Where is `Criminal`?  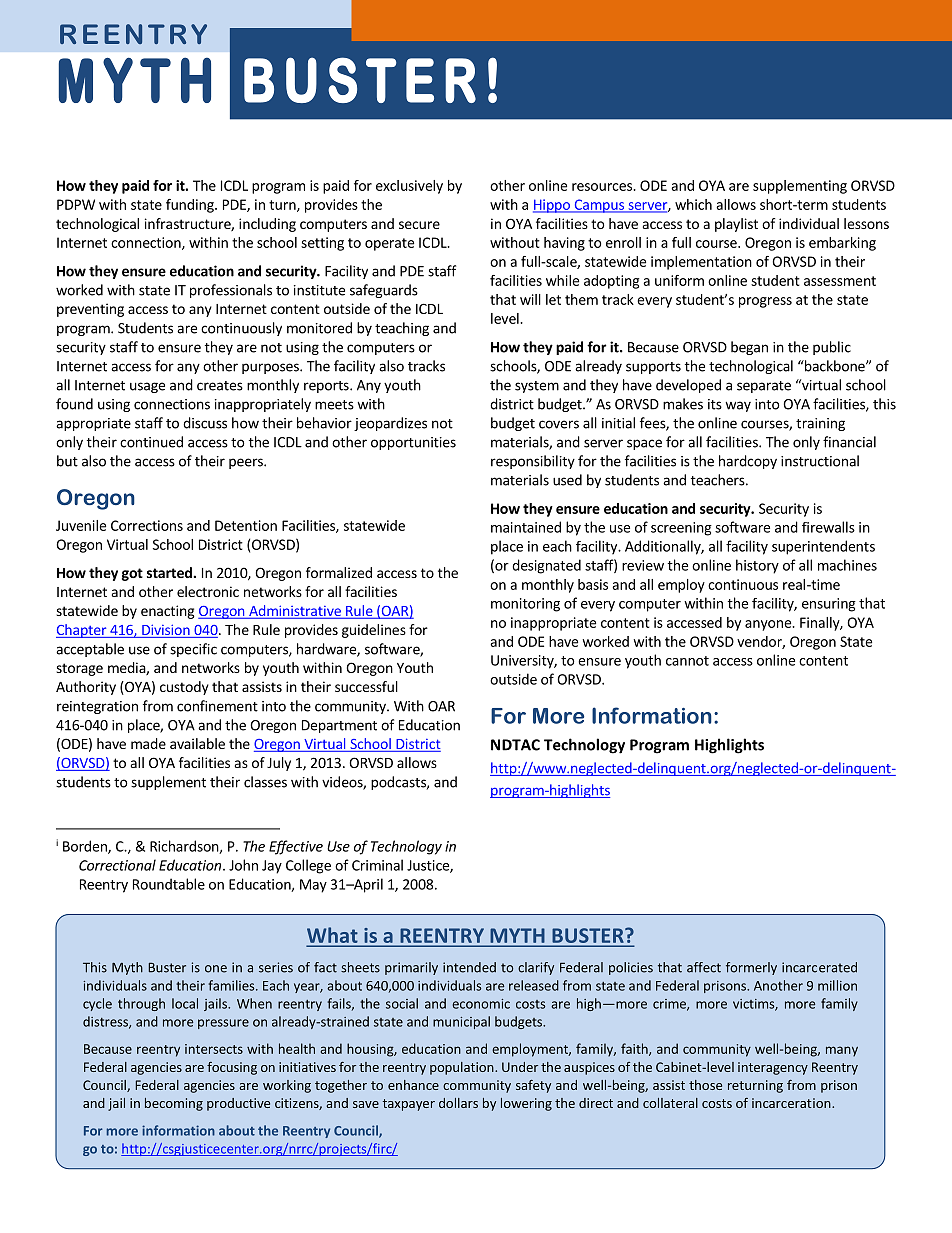
Criminal is located at coordinates (377, 865).
